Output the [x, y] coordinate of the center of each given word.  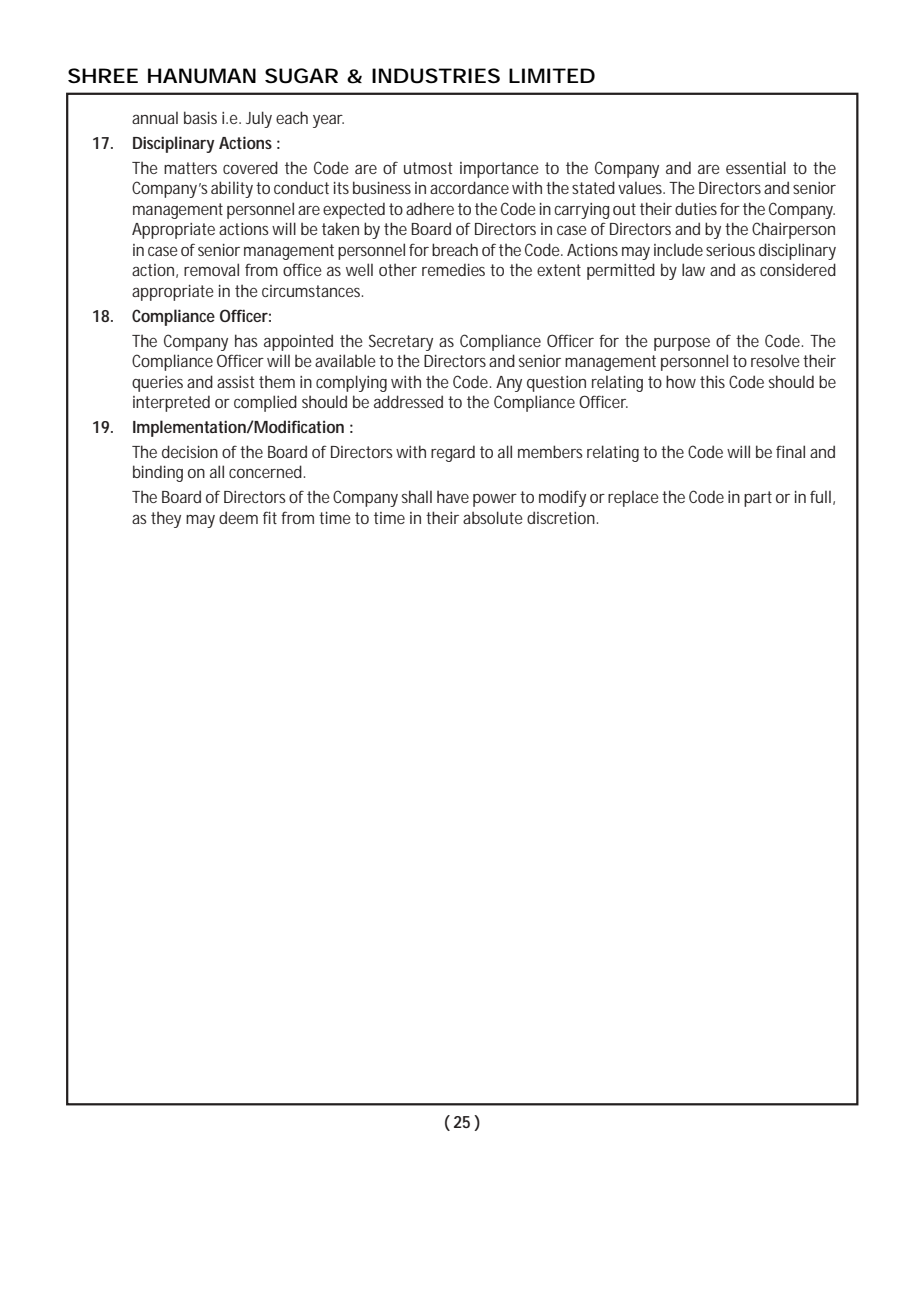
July [259, 119]
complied [265, 403]
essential [756, 167]
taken [340, 228]
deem [238, 517]
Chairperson [793, 230]
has [246, 340]
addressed [408, 401]
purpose [682, 344]
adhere [430, 208]
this [712, 381]
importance [499, 170]
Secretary [401, 342]
